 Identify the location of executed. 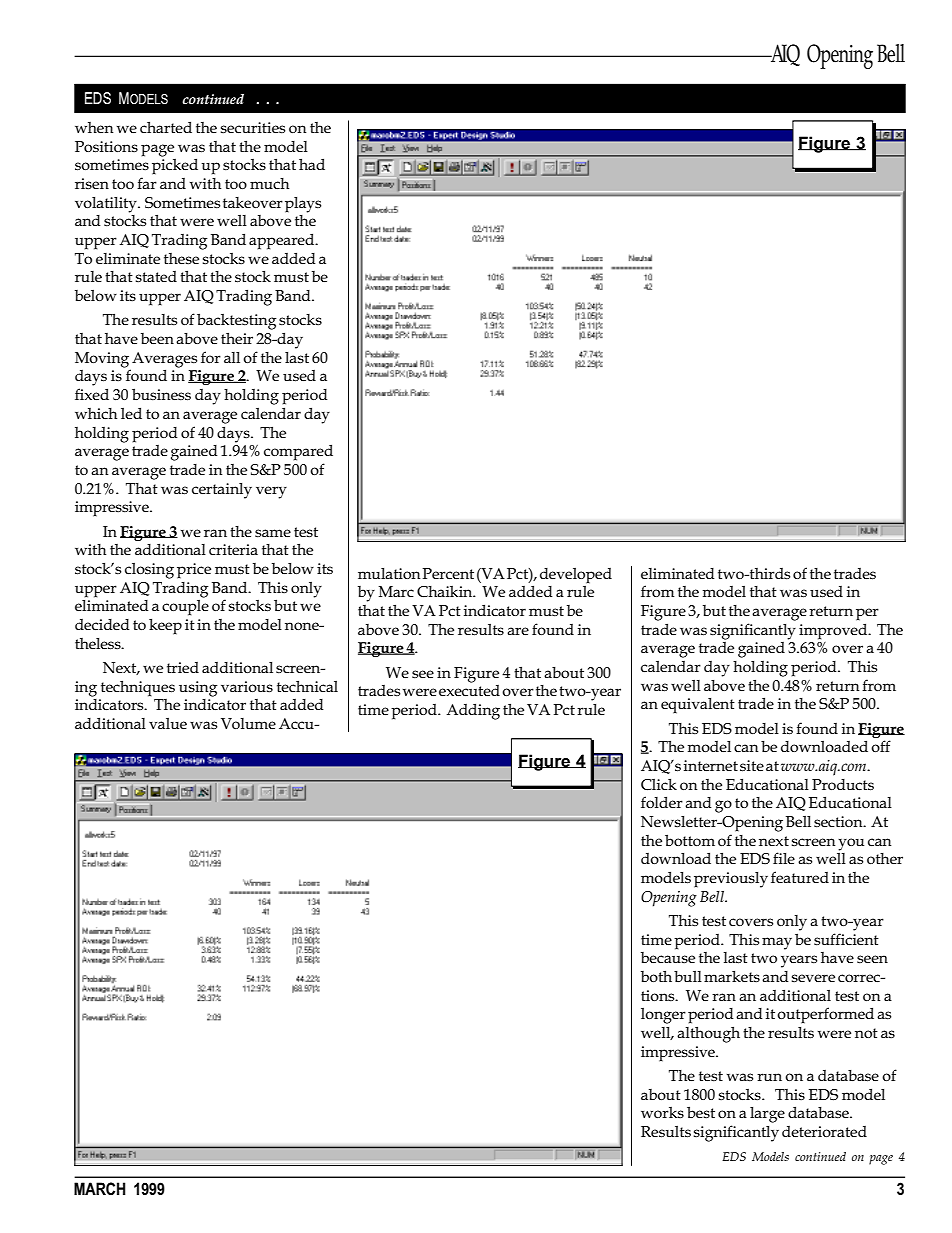
(469, 689).
